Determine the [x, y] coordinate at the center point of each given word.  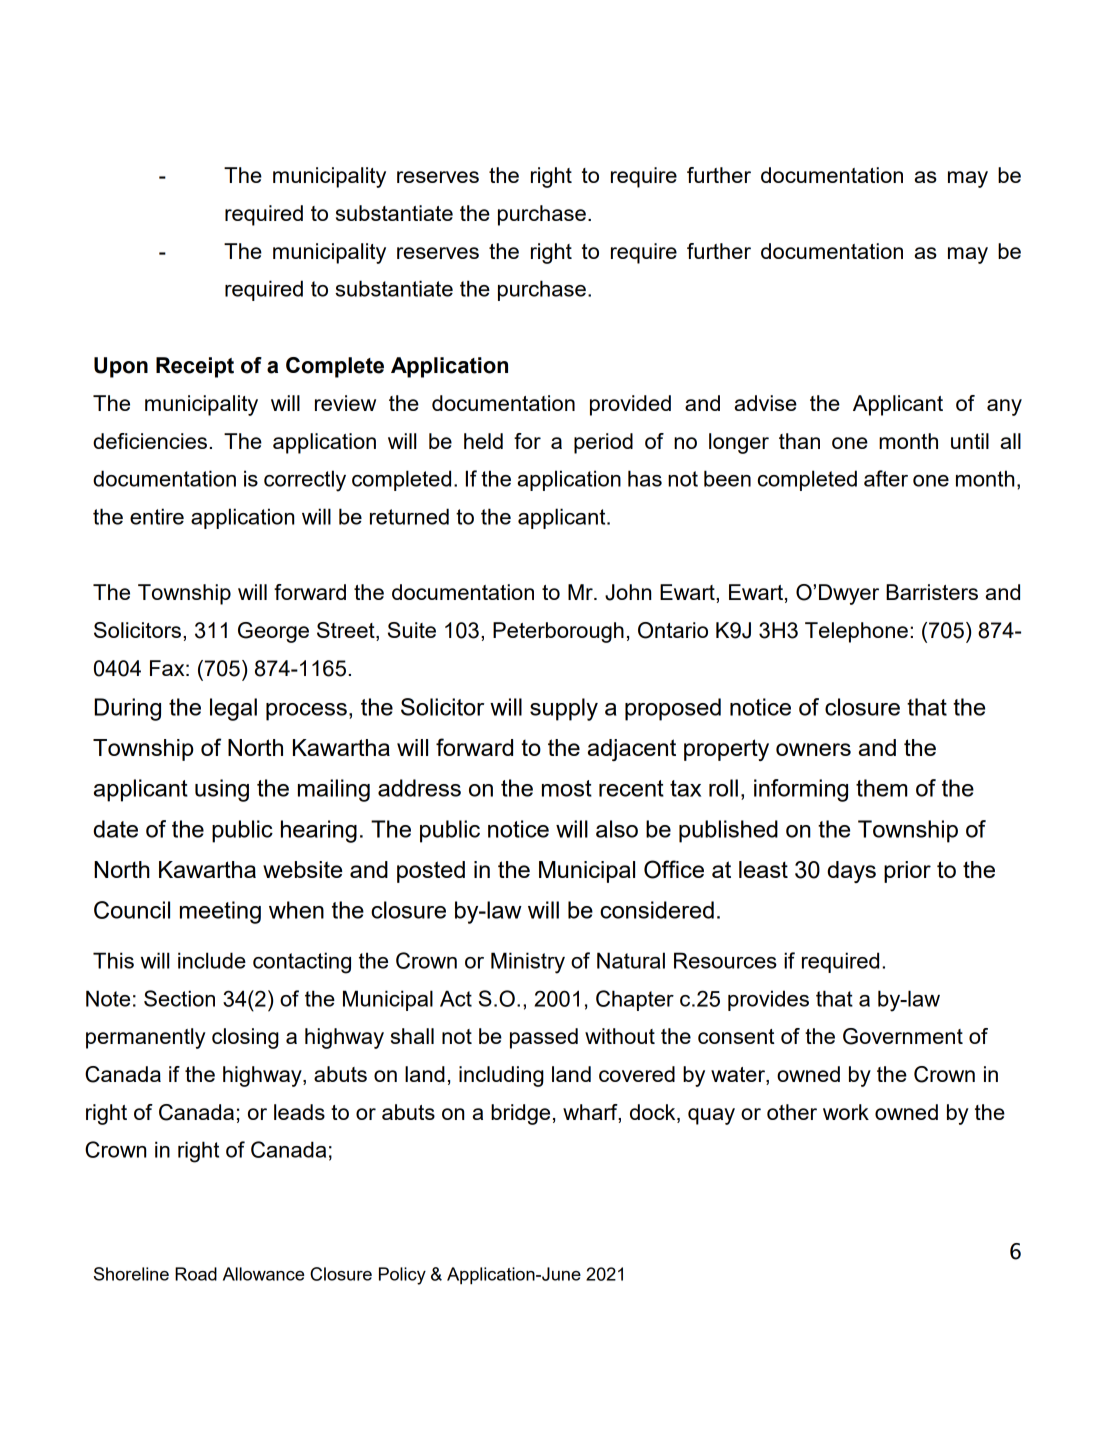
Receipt [195, 367]
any [1004, 407]
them [881, 788]
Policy [402, 1276]
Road [196, 1274]
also [617, 829]
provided [630, 405]
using [222, 790]
